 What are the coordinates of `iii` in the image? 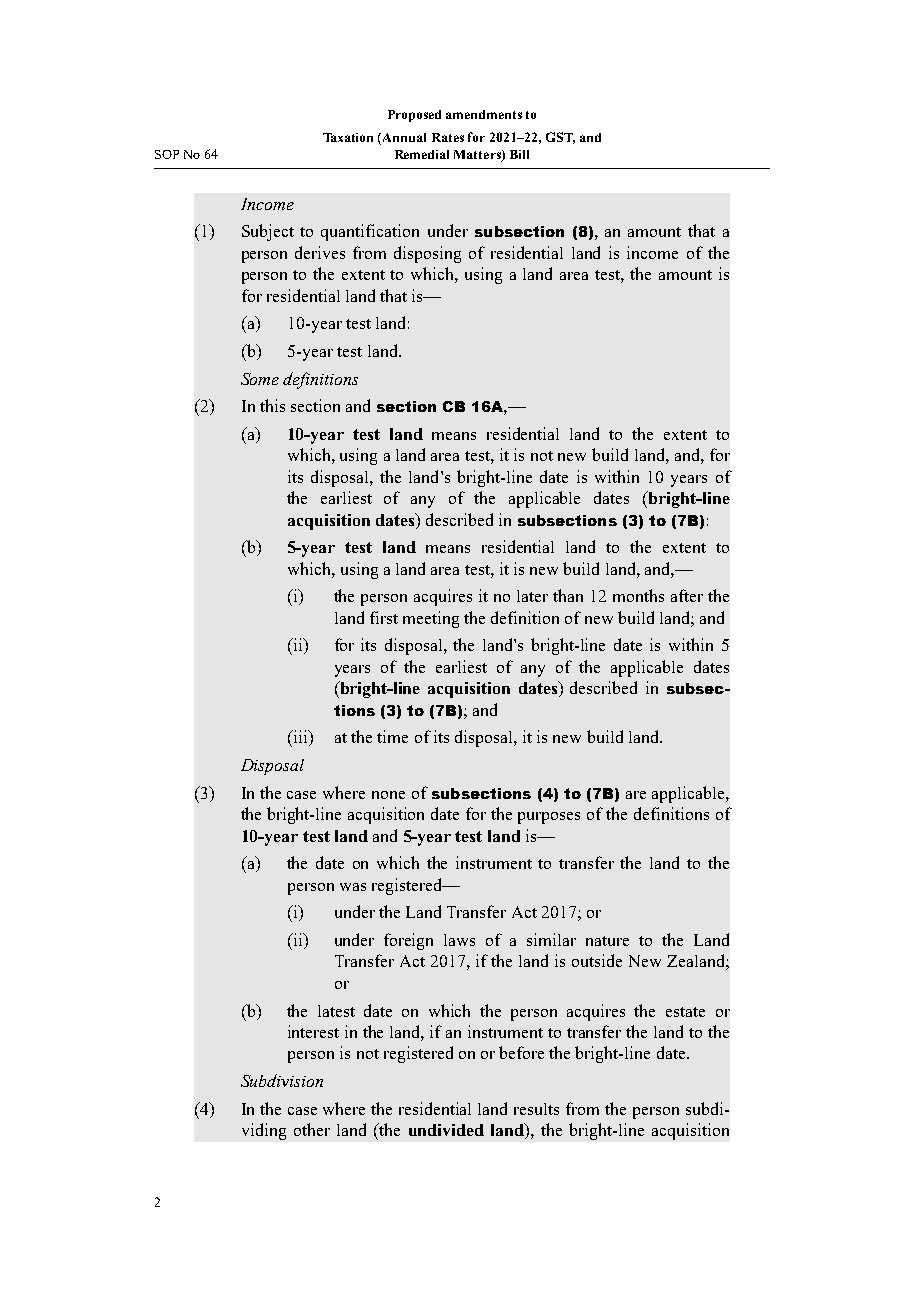 It's located at (300, 738).
